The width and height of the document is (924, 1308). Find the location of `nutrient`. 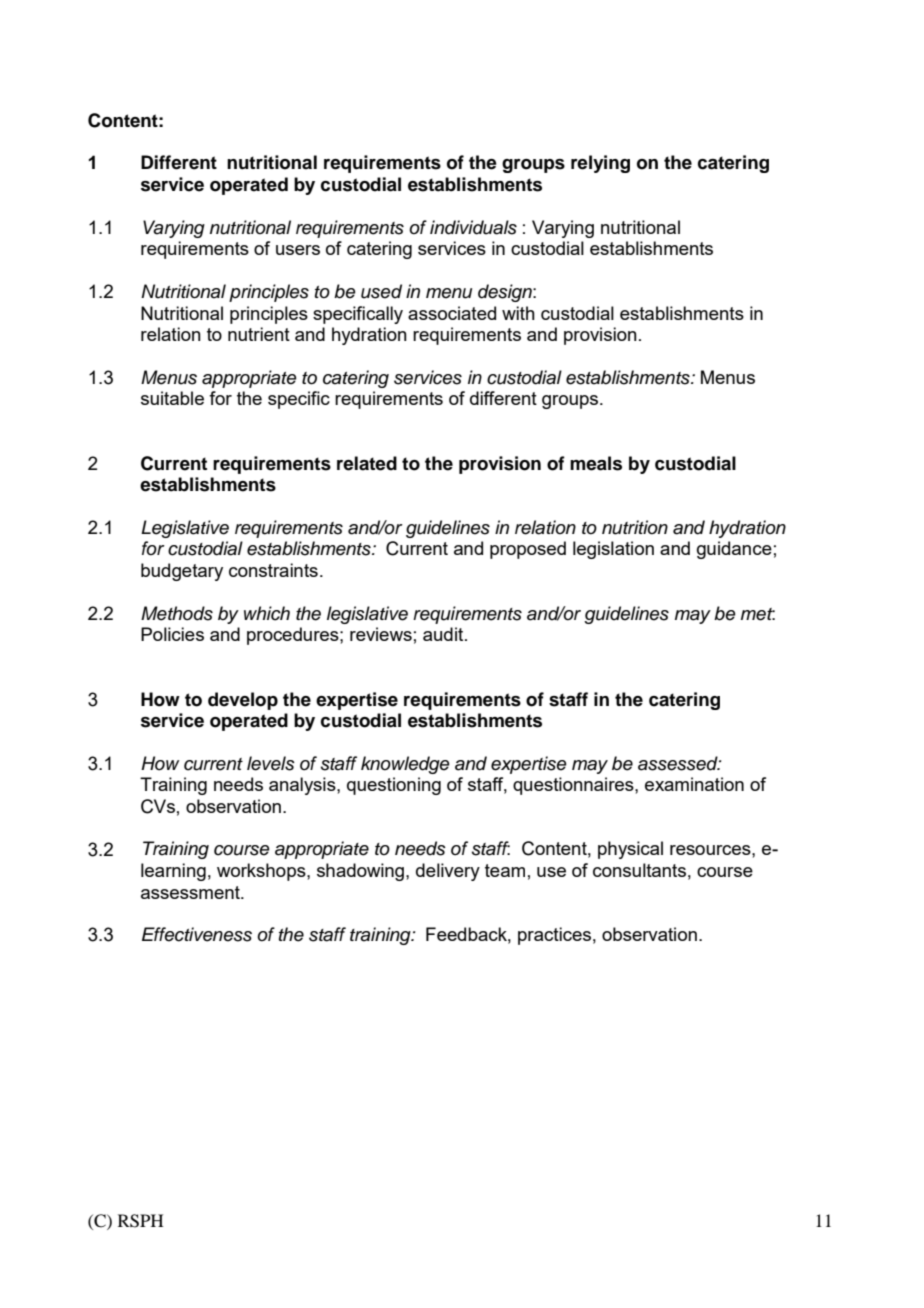

nutrient is located at coordinates (259, 334).
